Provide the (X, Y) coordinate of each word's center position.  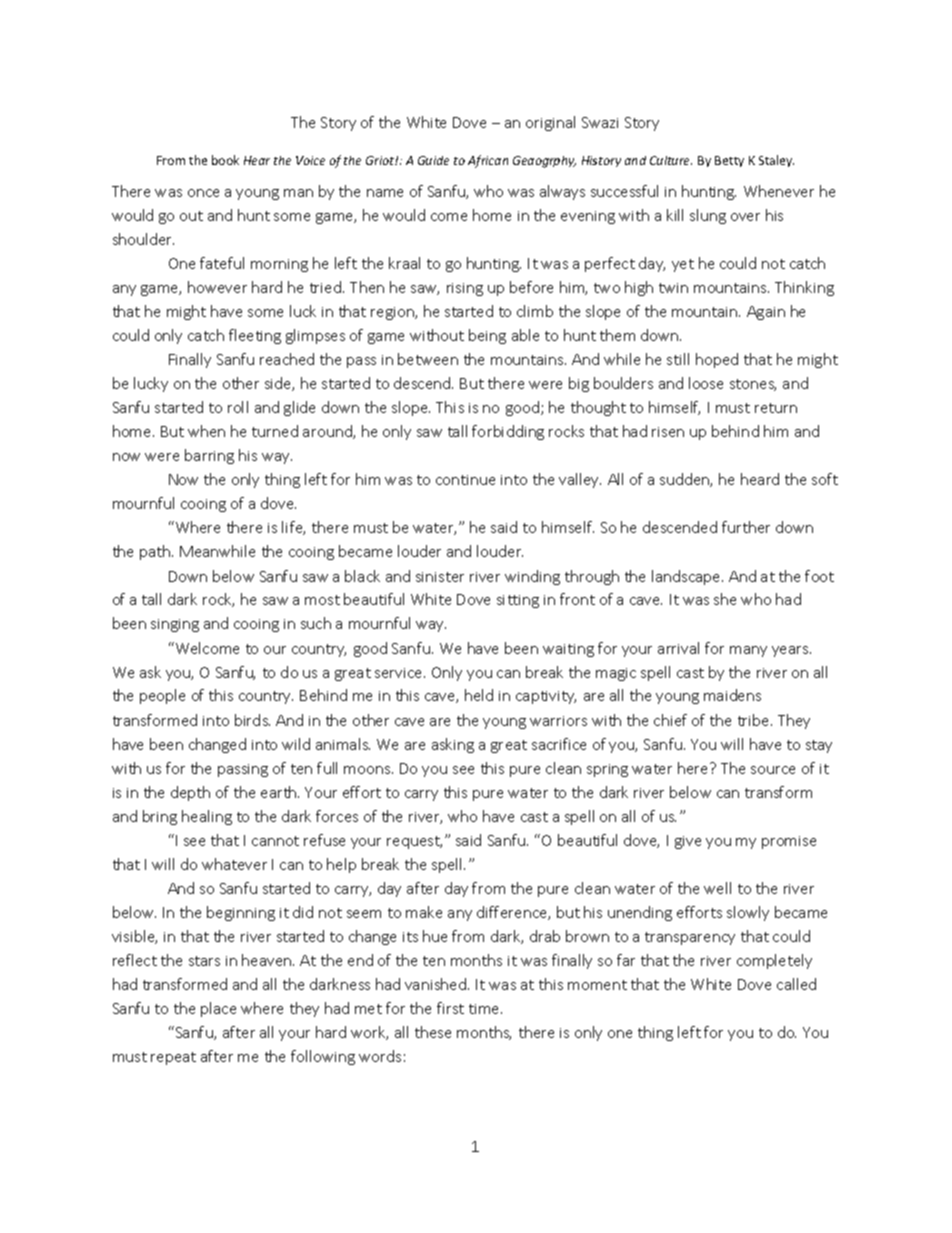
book (225, 160)
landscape (687, 577)
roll (238, 407)
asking (453, 745)
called (796, 984)
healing (207, 817)
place (218, 1009)
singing (175, 625)
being (487, 336)
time (485, 1009)
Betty (729, 161)
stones (753, 385)
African (488, 161)
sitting (518, 601)
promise (789, 842)
